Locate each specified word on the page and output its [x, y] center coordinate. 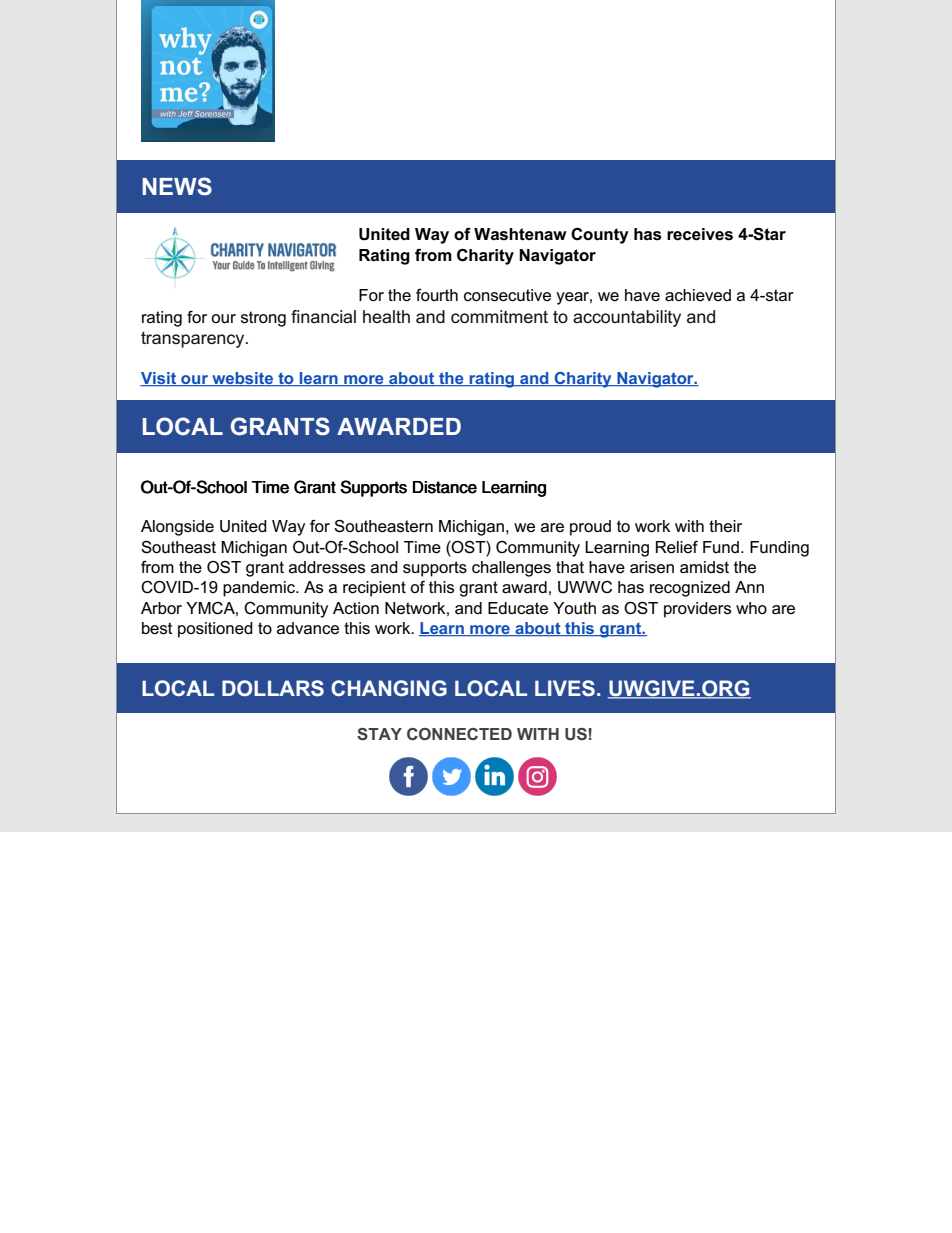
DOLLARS [273, 688]
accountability [627, 318]
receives [700, 234]
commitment [499, 317]
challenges [511, 569]
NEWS [177, 186]
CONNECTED [459, 734]
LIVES [565, 688]
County [600, 236]
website [243, 379]
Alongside [177, 528]
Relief [677, 547]
